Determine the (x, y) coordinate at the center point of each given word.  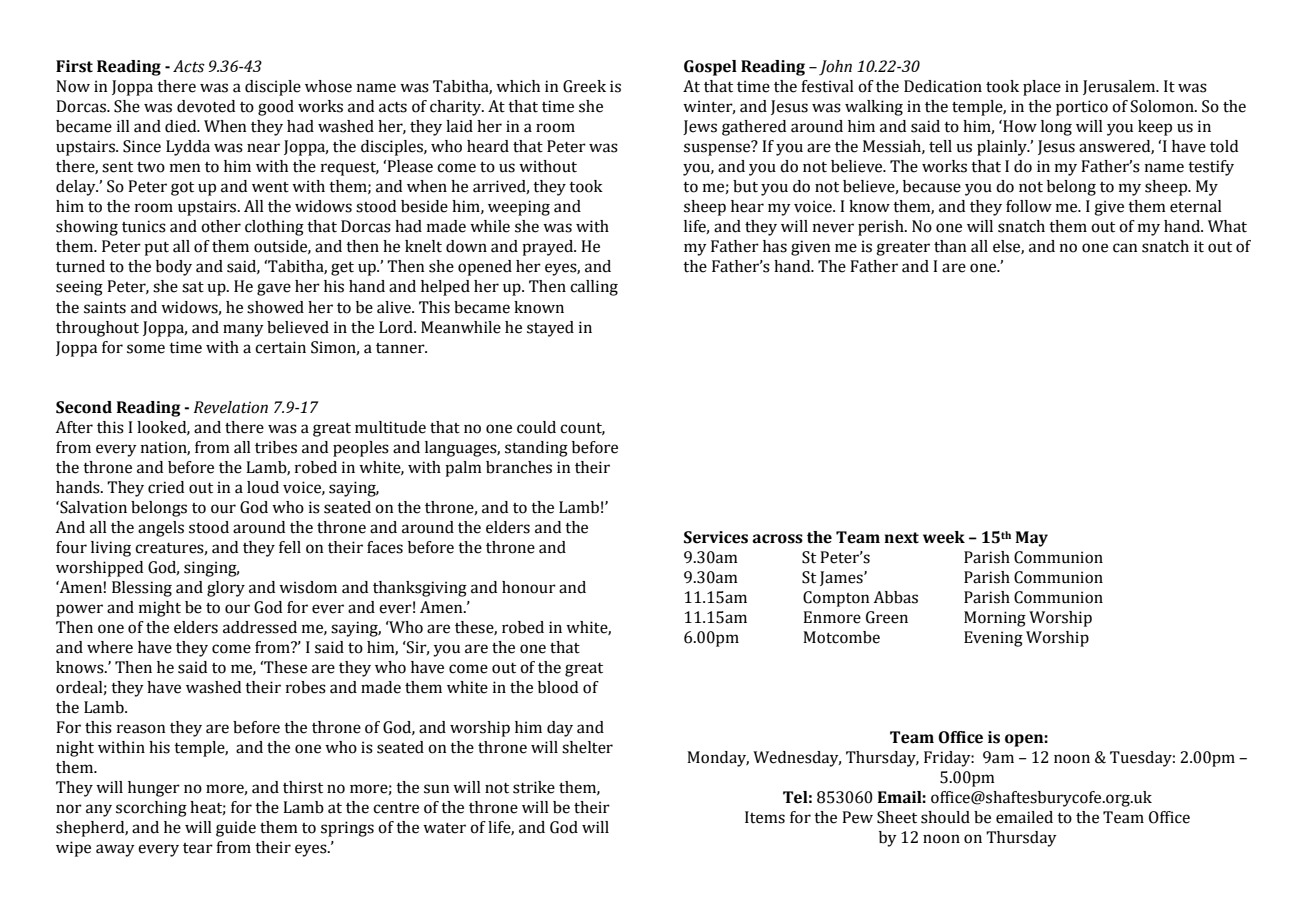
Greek (584, 86)
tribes (276, 447)
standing (536, 449)
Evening (993, 639)
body (174, 268)
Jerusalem (1120, 87)
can (1125, 248)
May (1031, 539)
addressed (260, 627)
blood (558, 687)
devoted (206, 106)
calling (594, 288)
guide (236, 829)
